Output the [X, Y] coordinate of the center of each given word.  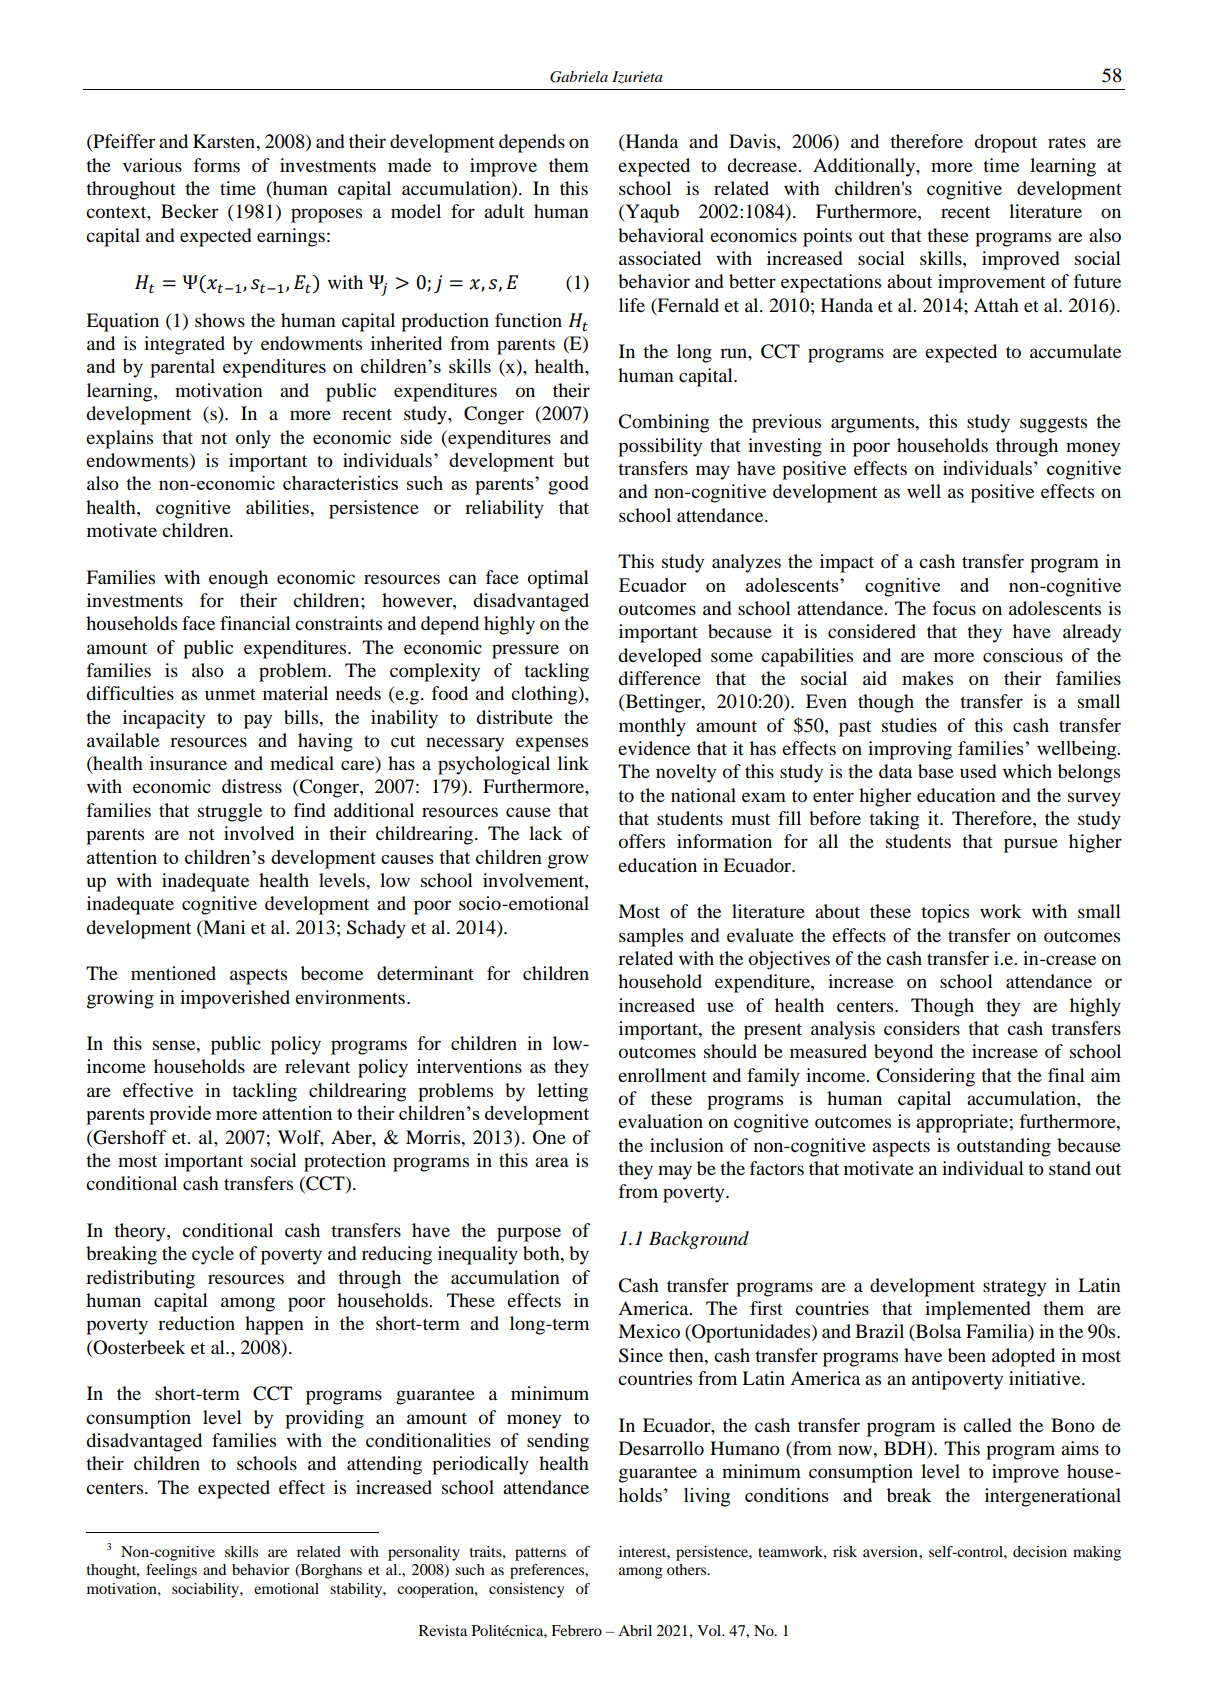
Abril [635, 1630]
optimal [558, 579]
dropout [1005, 143]
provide [180, 1115]
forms [217, 165]
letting [562, 1092]
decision [1040, 1551]
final [1066, 1075]
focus [954, 608]
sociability [206, 1590]
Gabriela [579, 77]
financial [255, 623]
